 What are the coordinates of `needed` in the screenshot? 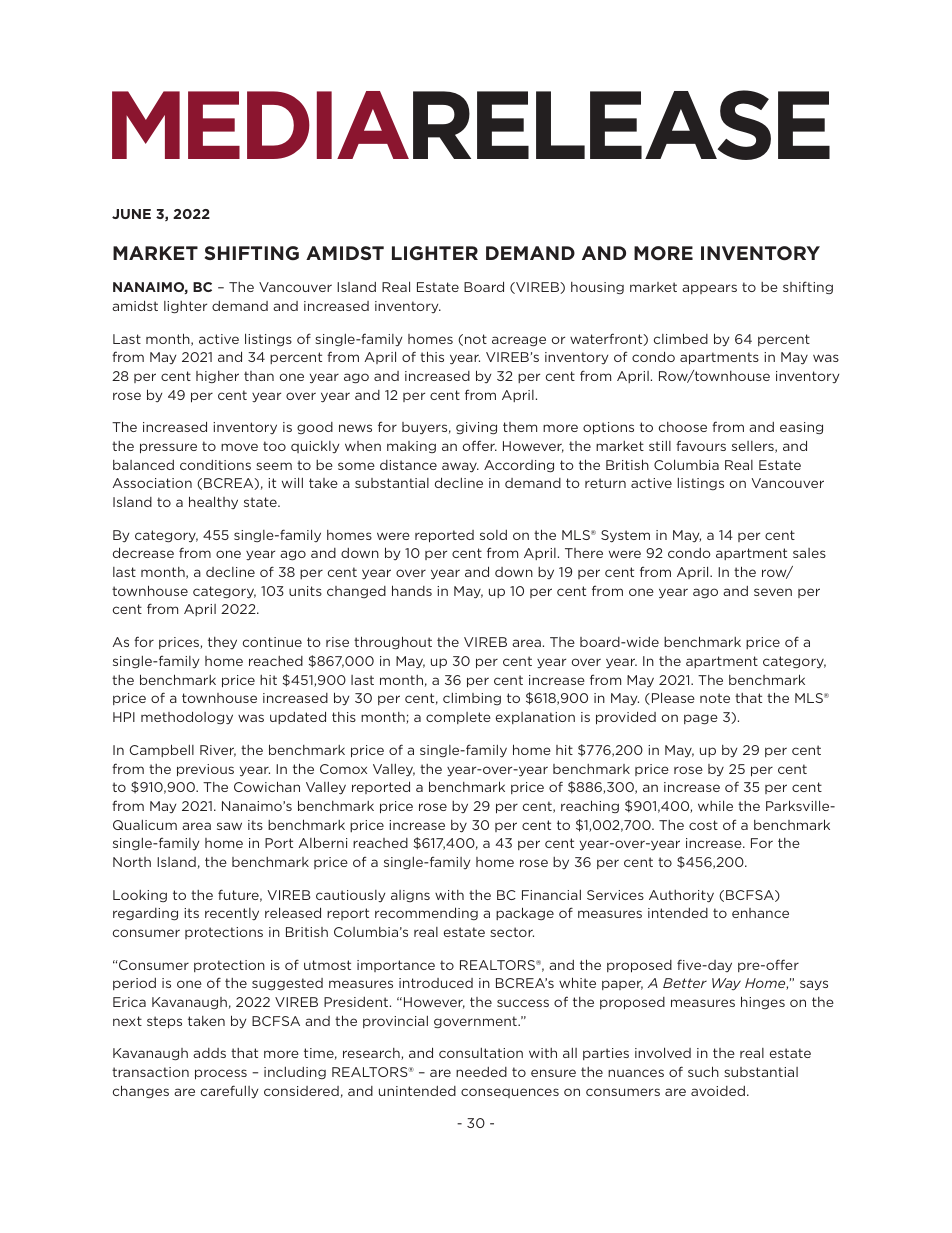 It's located at (481, 1072).
